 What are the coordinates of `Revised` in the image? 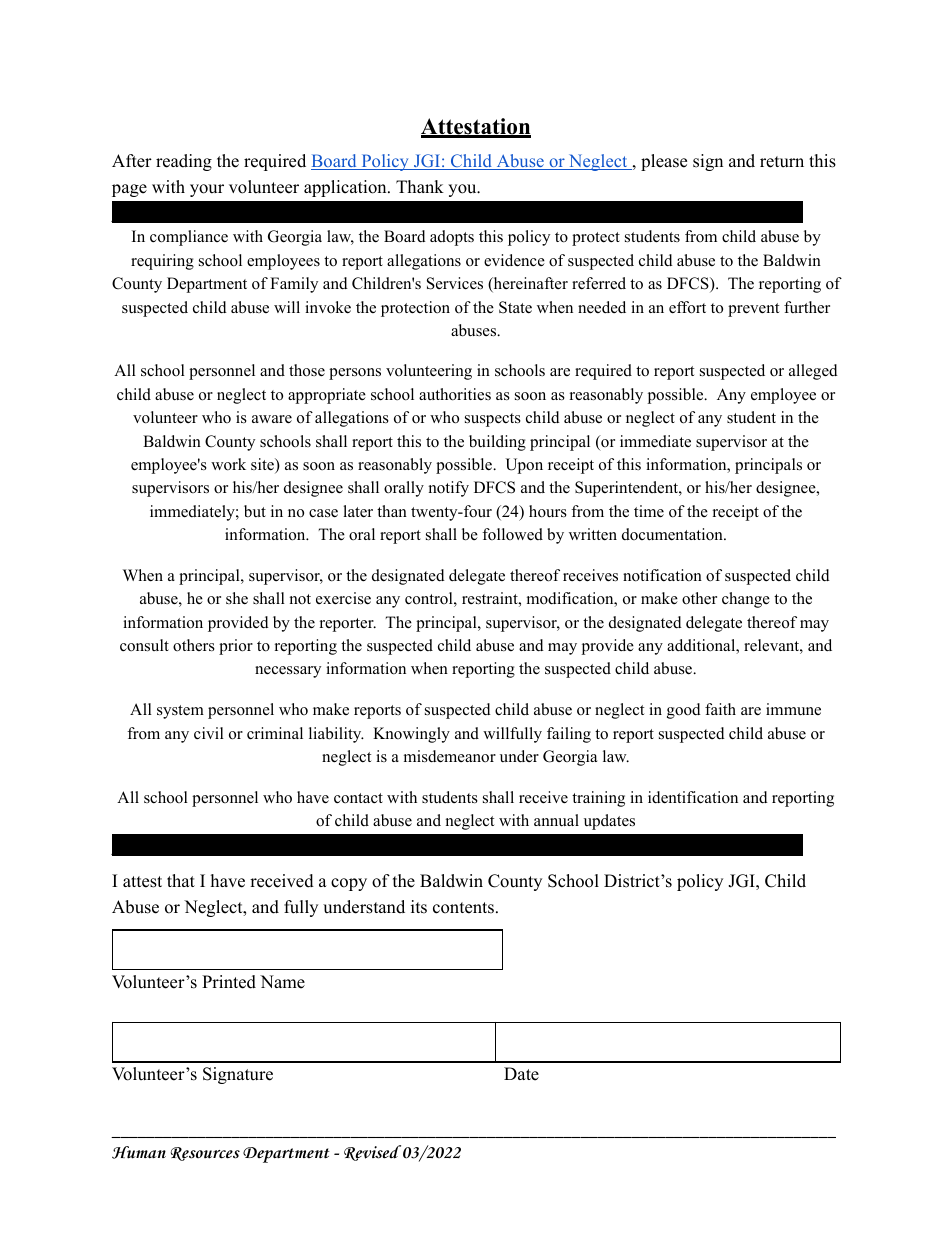 It's located at (372, 1153).
